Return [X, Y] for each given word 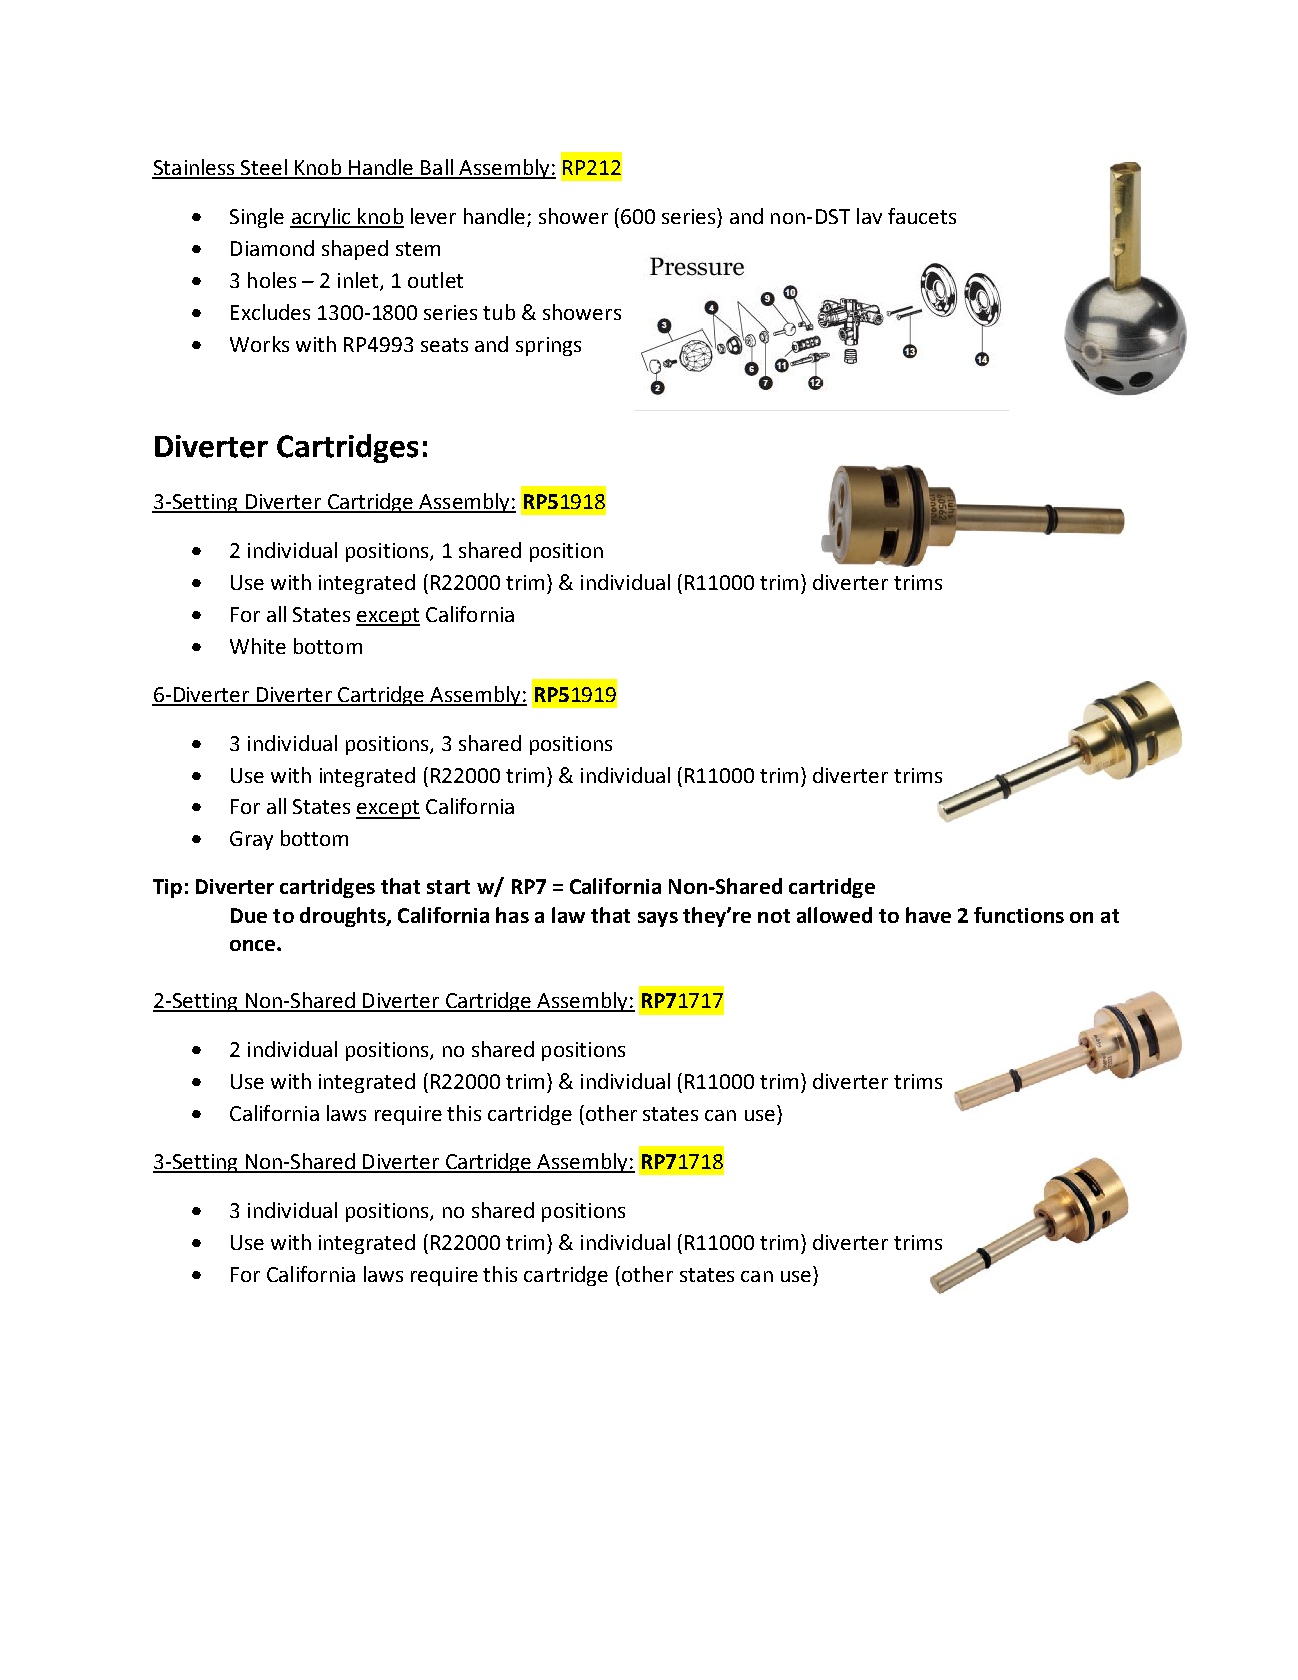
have [928, 915]
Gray [251, 840]
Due [249, 915]
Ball [437, 168]
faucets [922, 216]
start [448, 887]
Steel [264, 168]
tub [499, 312]
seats [444, 345]
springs [548, 346]
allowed [834, 915]
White [258, 646]
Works [259, 344]
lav [869, 216]
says [658, 919]
